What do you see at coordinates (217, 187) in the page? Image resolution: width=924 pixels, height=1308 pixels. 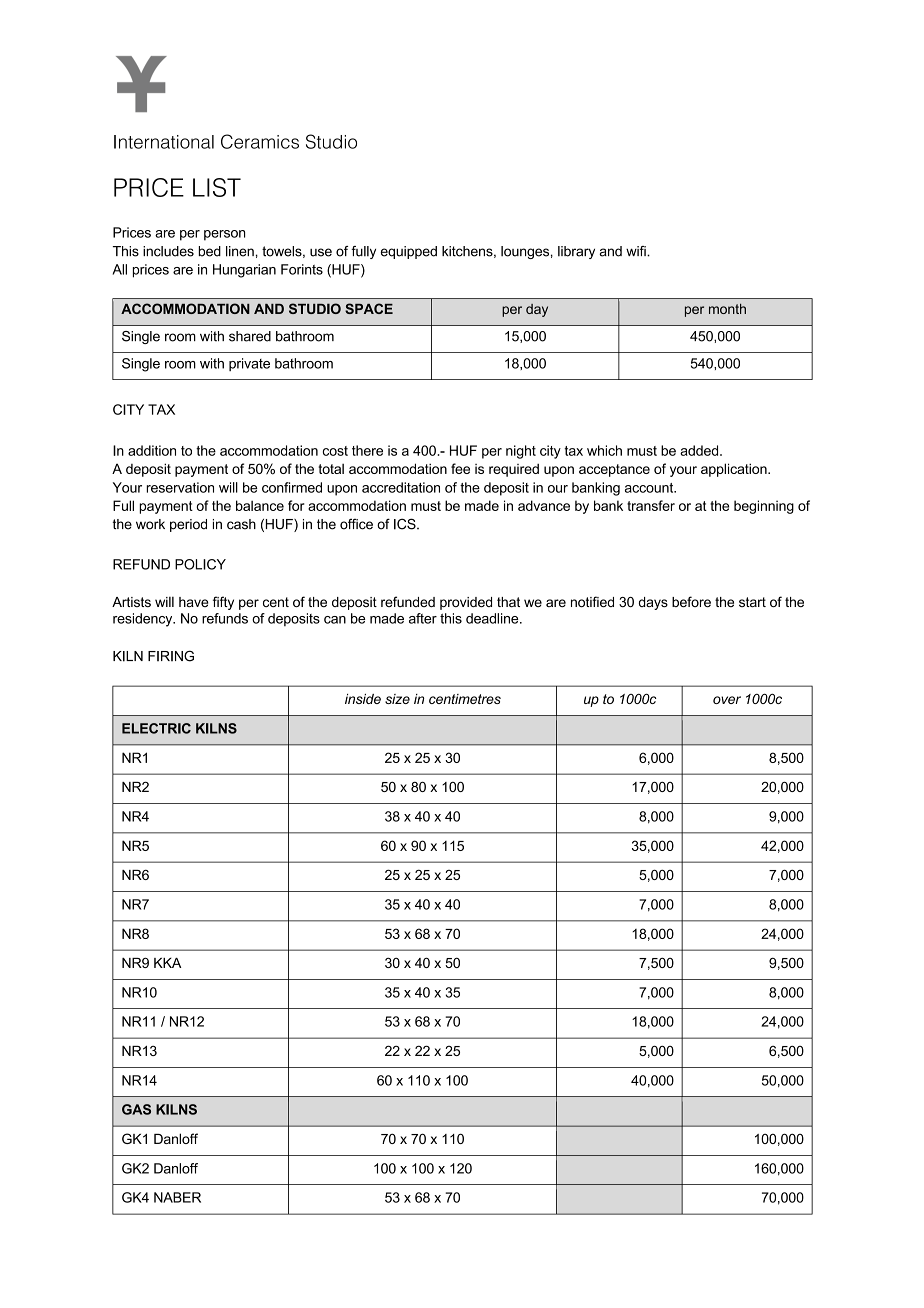 I see `LIST` at bounding box center [217, 187].
